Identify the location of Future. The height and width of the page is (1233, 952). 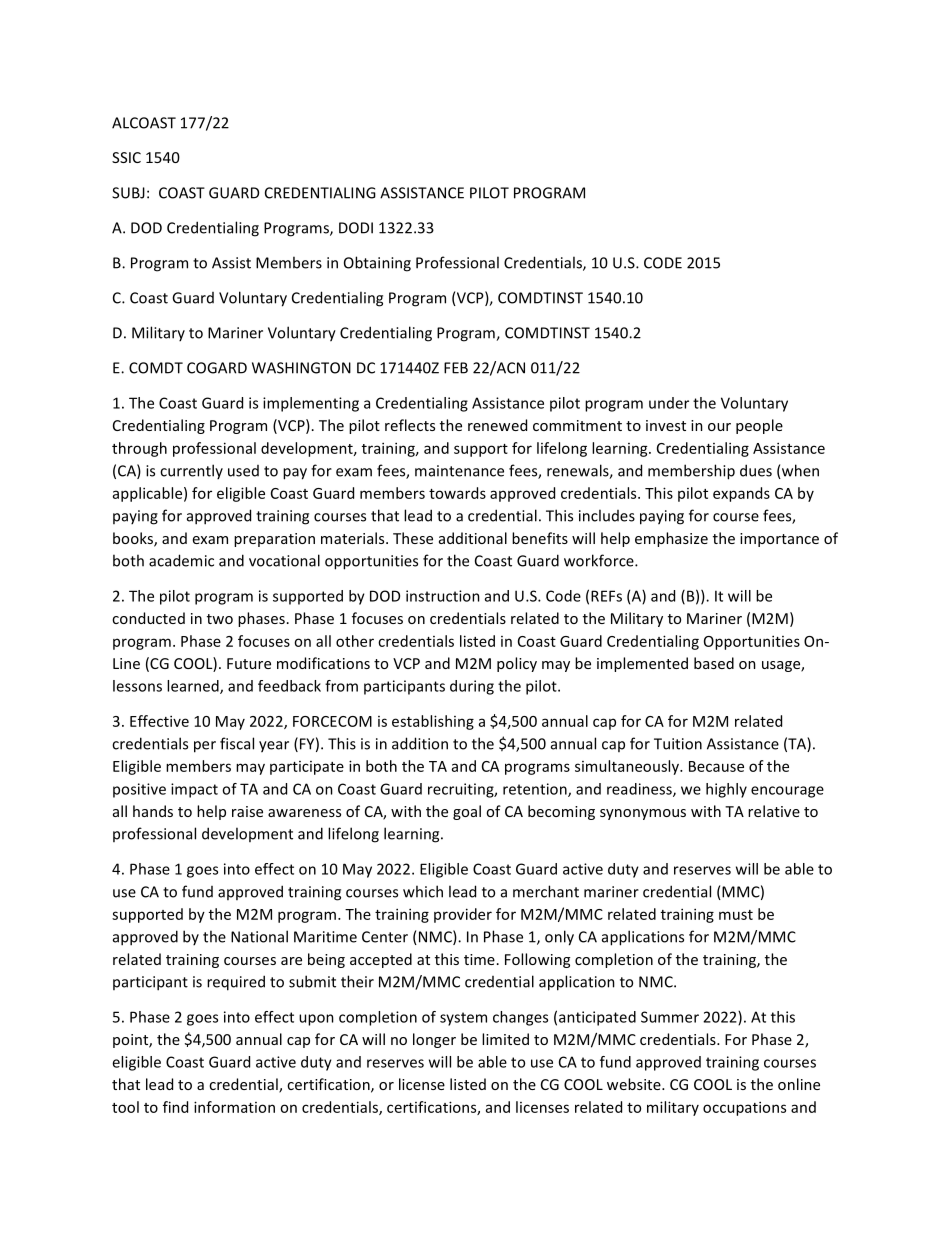
(249, 663).
